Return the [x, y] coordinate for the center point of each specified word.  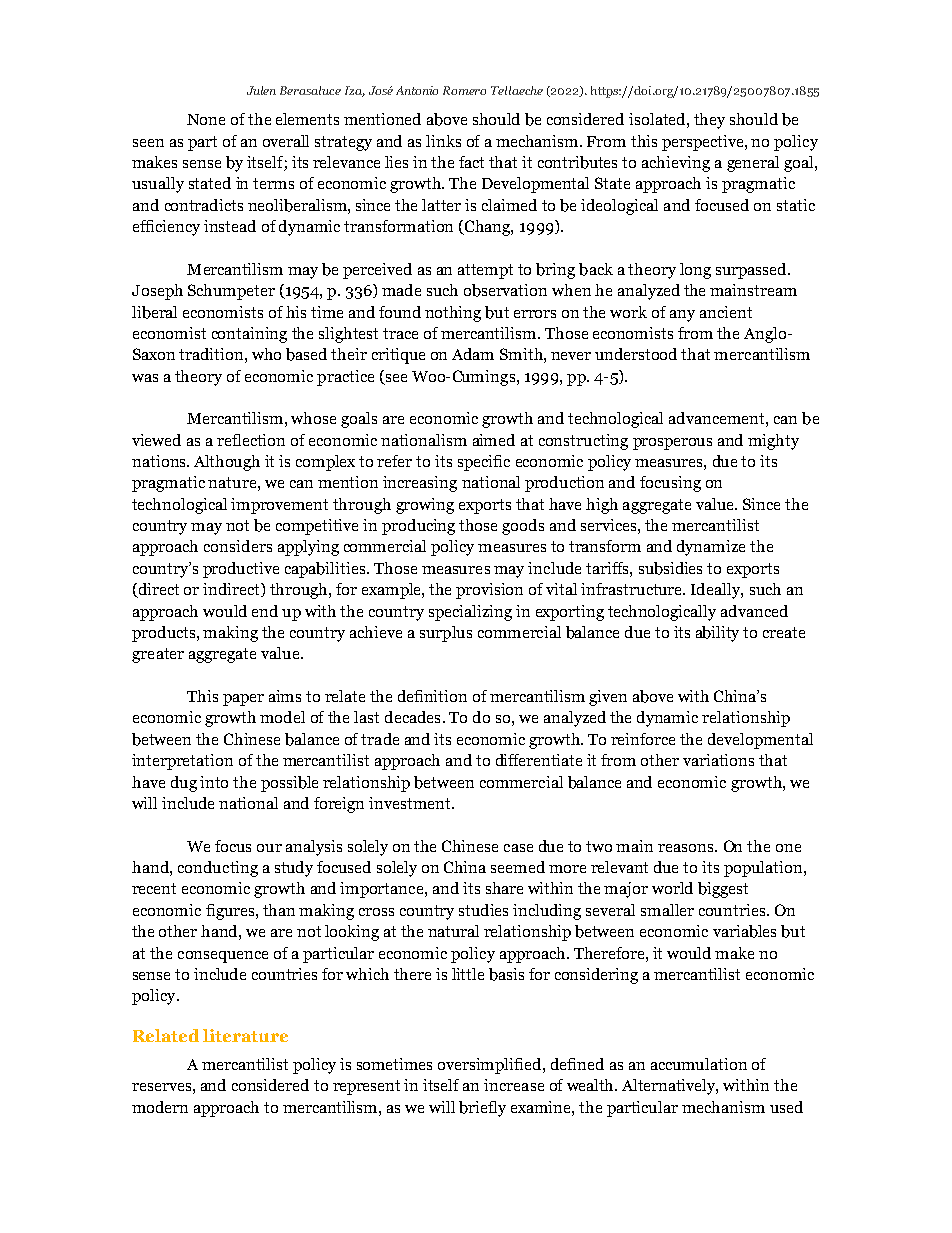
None [206, 119]
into [214, 782]
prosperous [672, 444]
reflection [251, 440]
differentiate [539, 760]
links [443, 141]
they [709, 121]
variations [718, 760]
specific [484, 463]
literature [245, 1035]
